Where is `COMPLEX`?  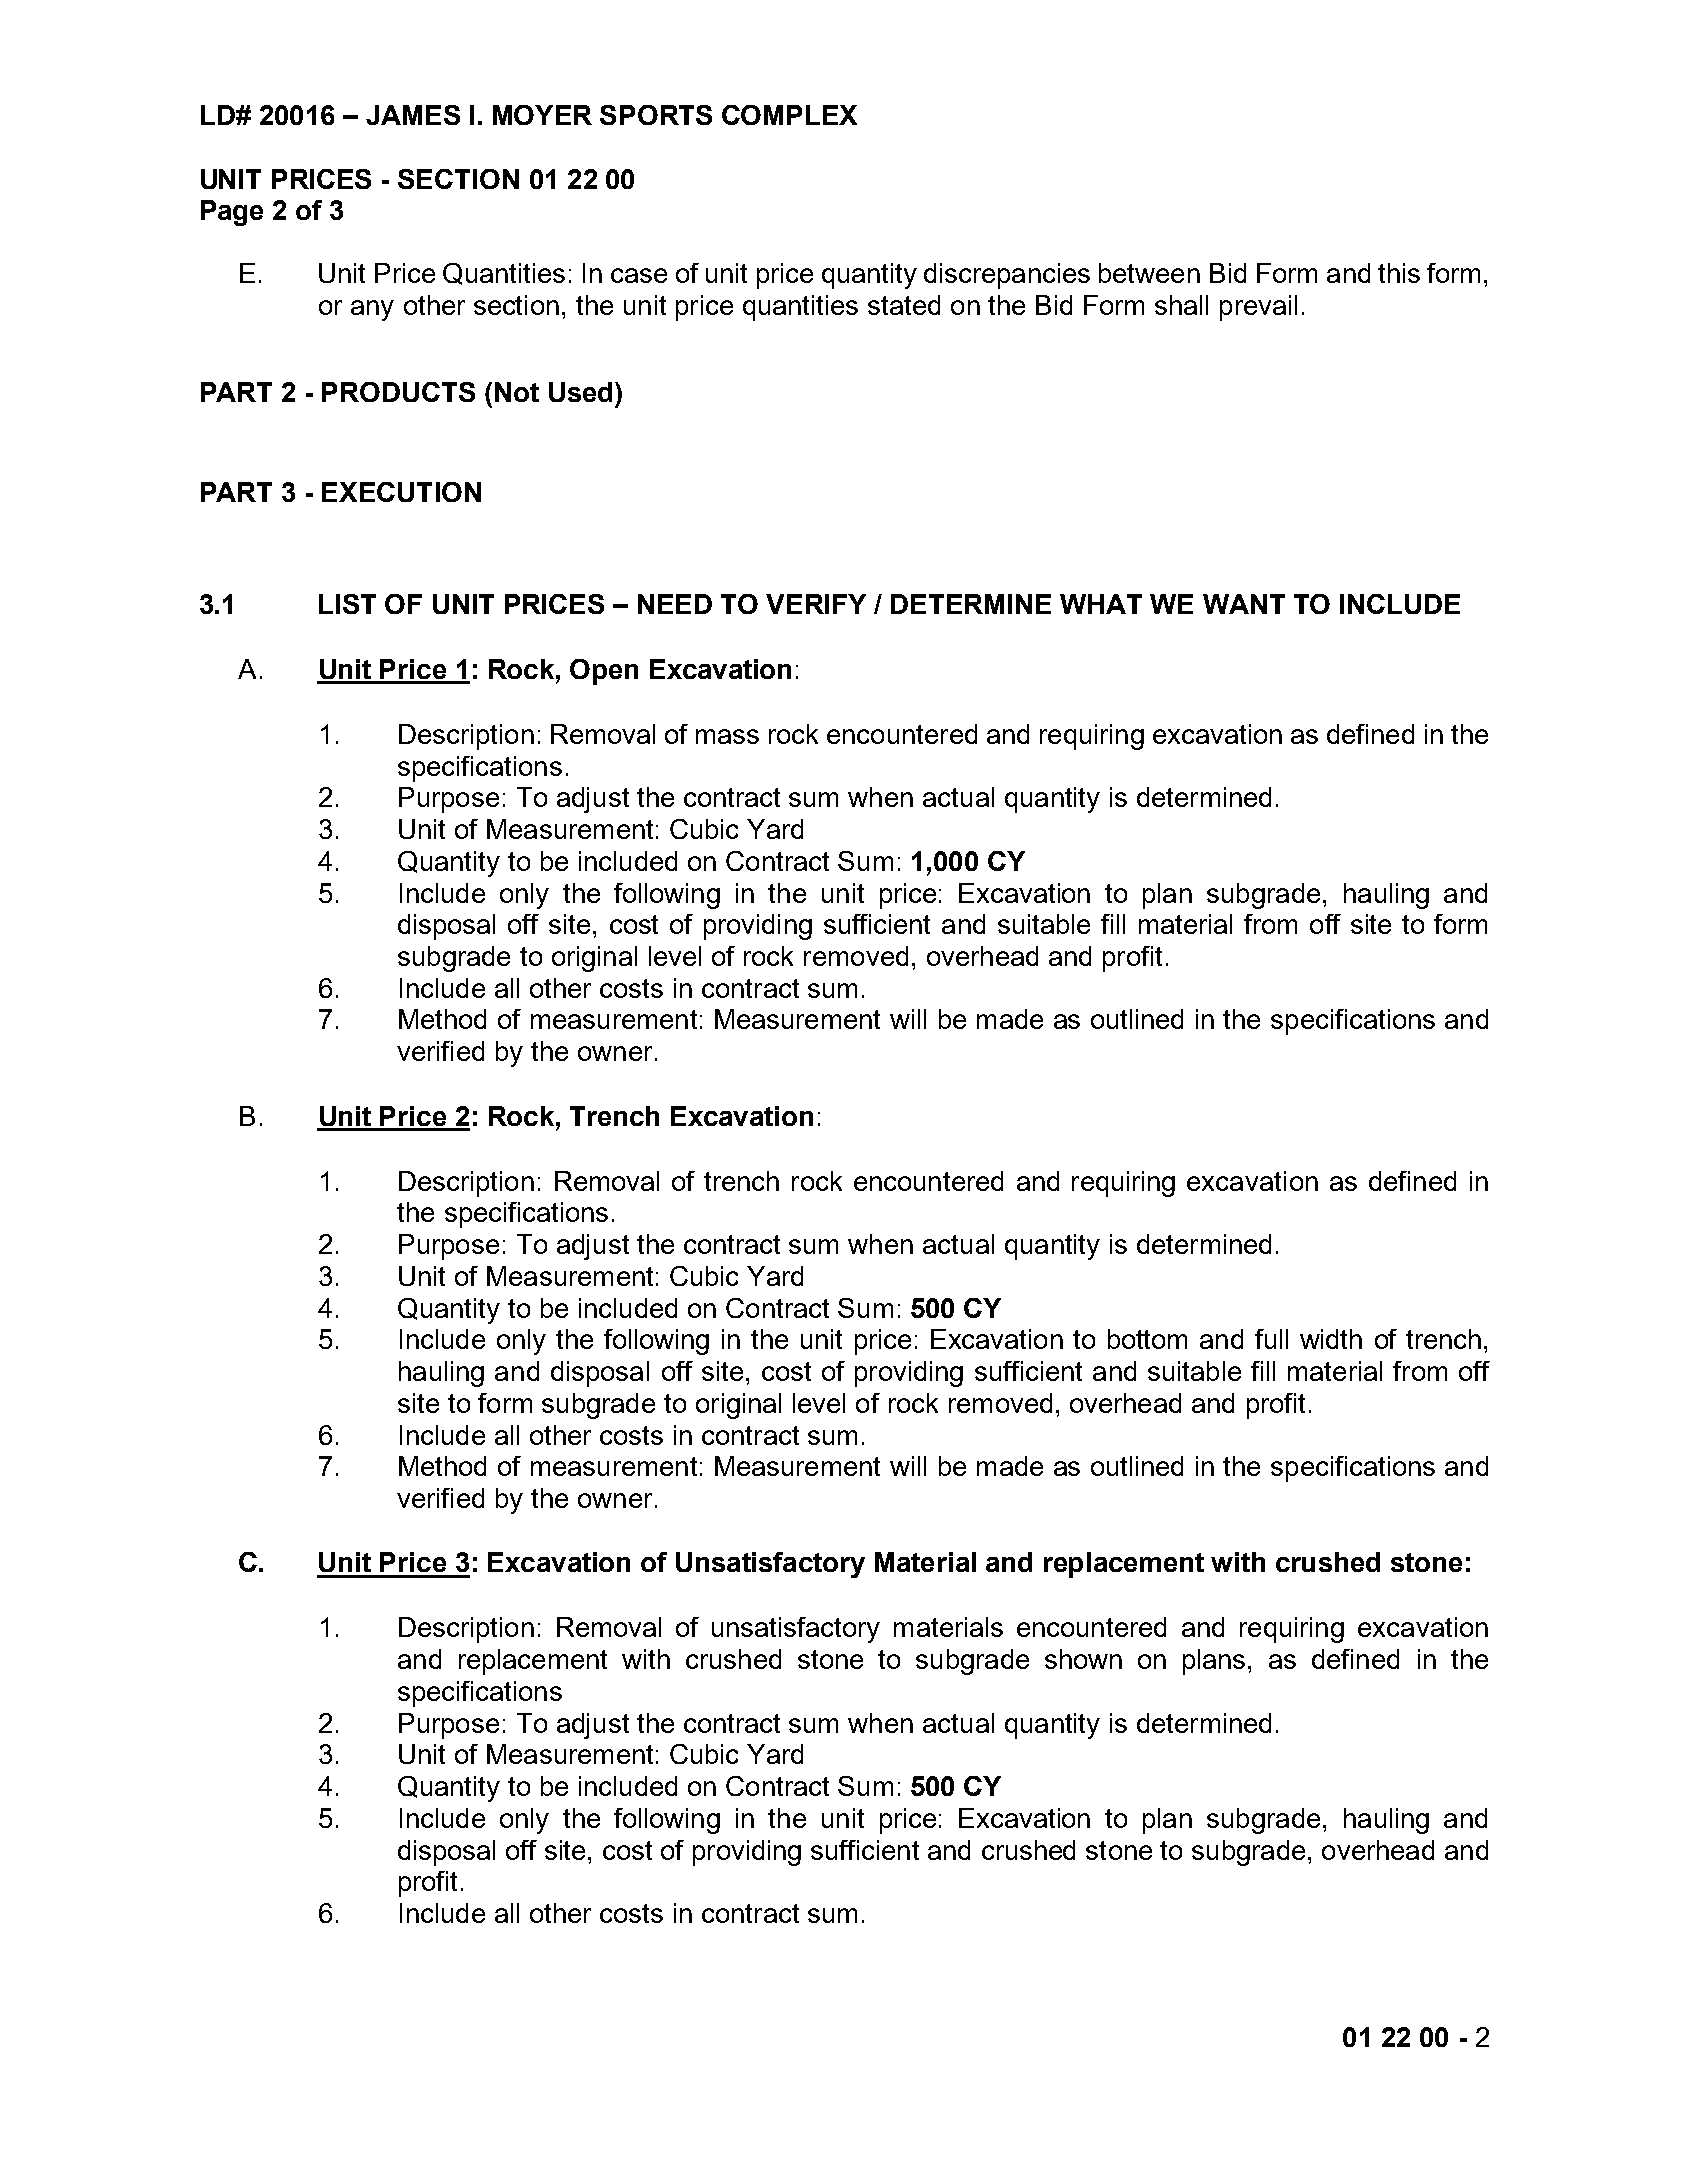
COMPLEX is located at coordinates (789, 115).
